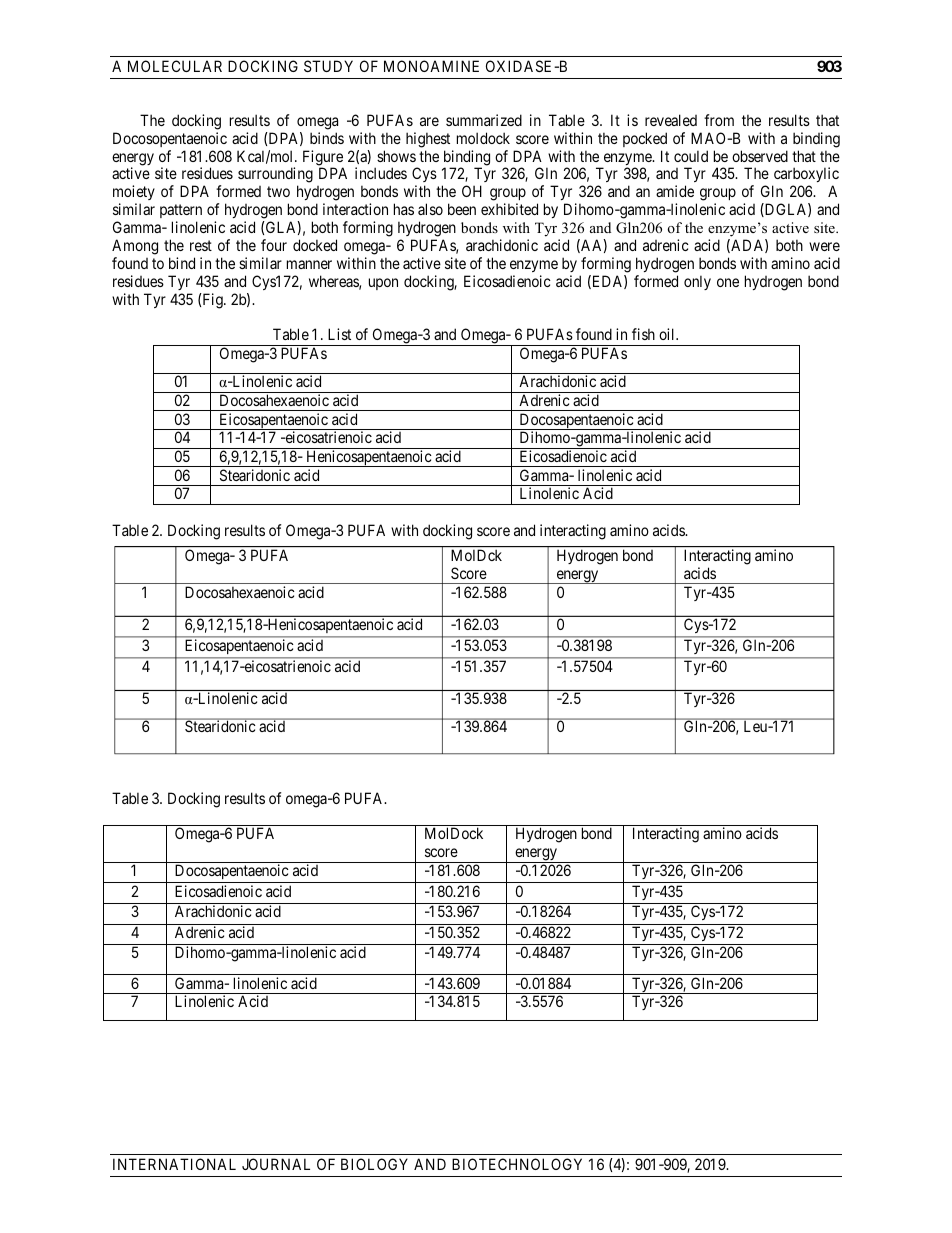 The height and width of the document is (1233, 952). I want to click on summarized, so click(484, 120).
